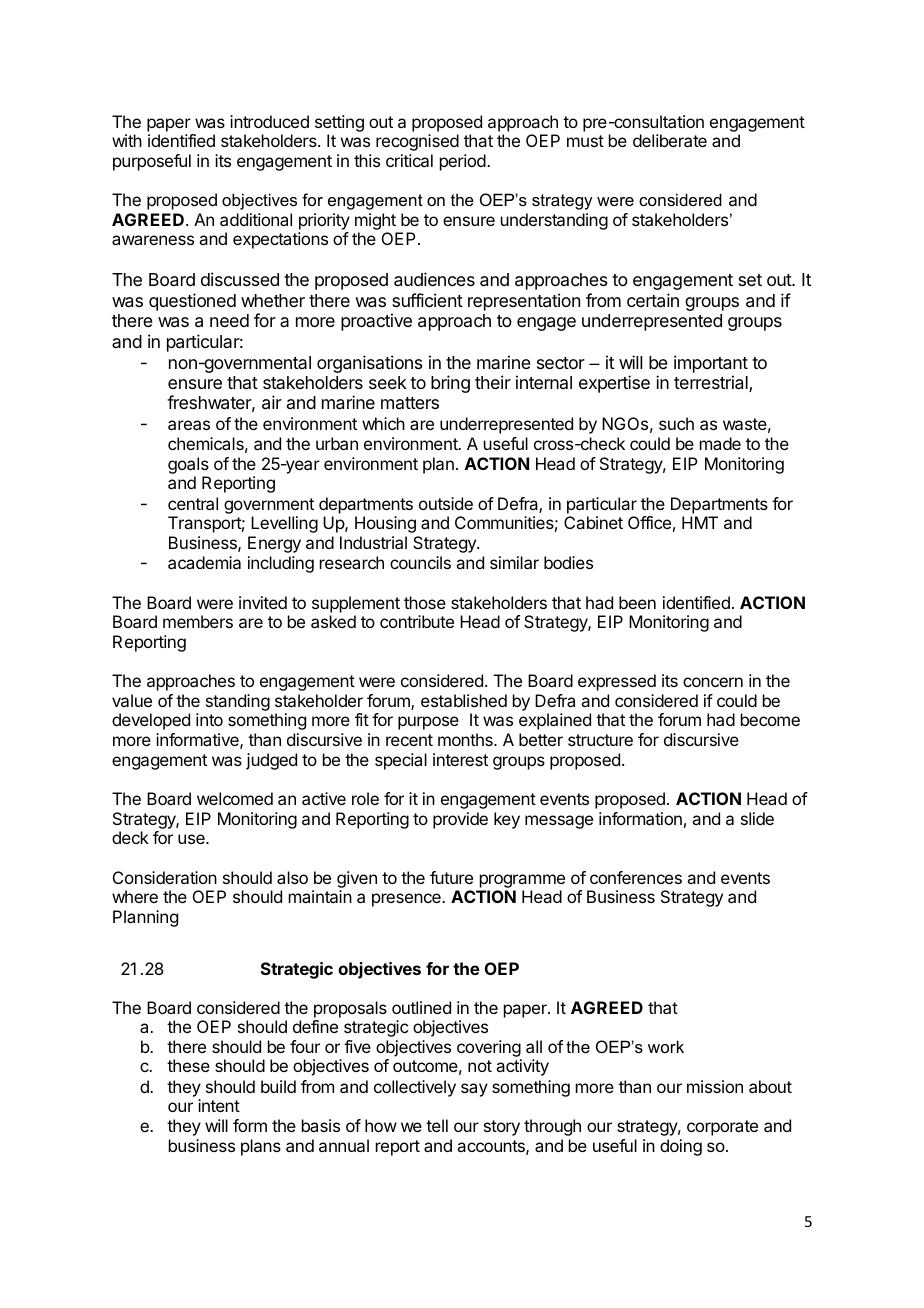 This screenshot has height=1308, width=924. Describe the element at coordinates (722, 1128) in the screenshot. I see `corporate` at that location.
